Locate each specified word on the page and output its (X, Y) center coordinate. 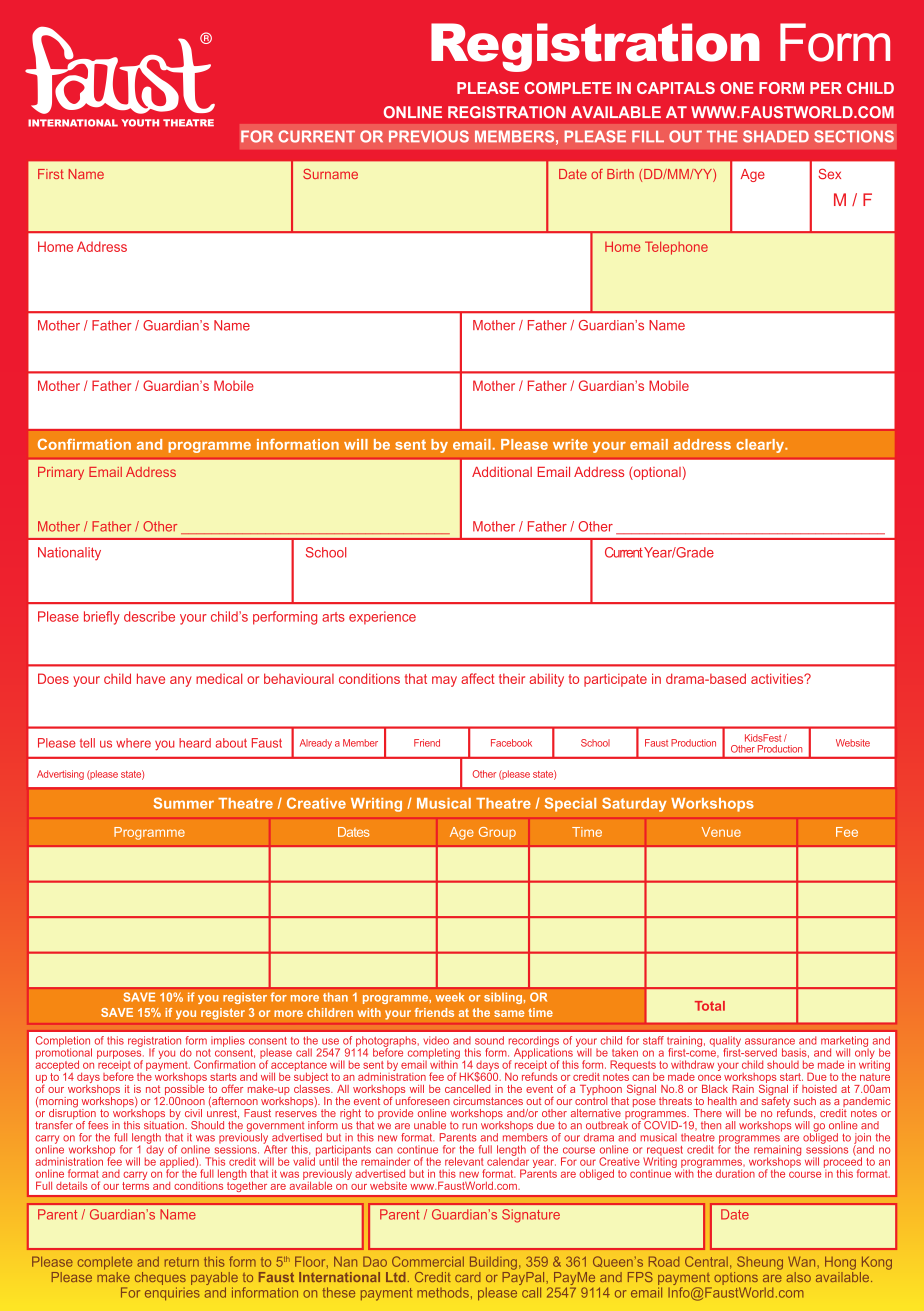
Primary (61, 473)
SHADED (776, 136)
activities (778, 678)
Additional (502, 472)
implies (228, 1041)
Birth (620, 174)
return (182, 1262)
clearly (761, 446)
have (151, 678)
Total (710, 1006)
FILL (648, 136)
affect (478, 678)
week (450, 997)
